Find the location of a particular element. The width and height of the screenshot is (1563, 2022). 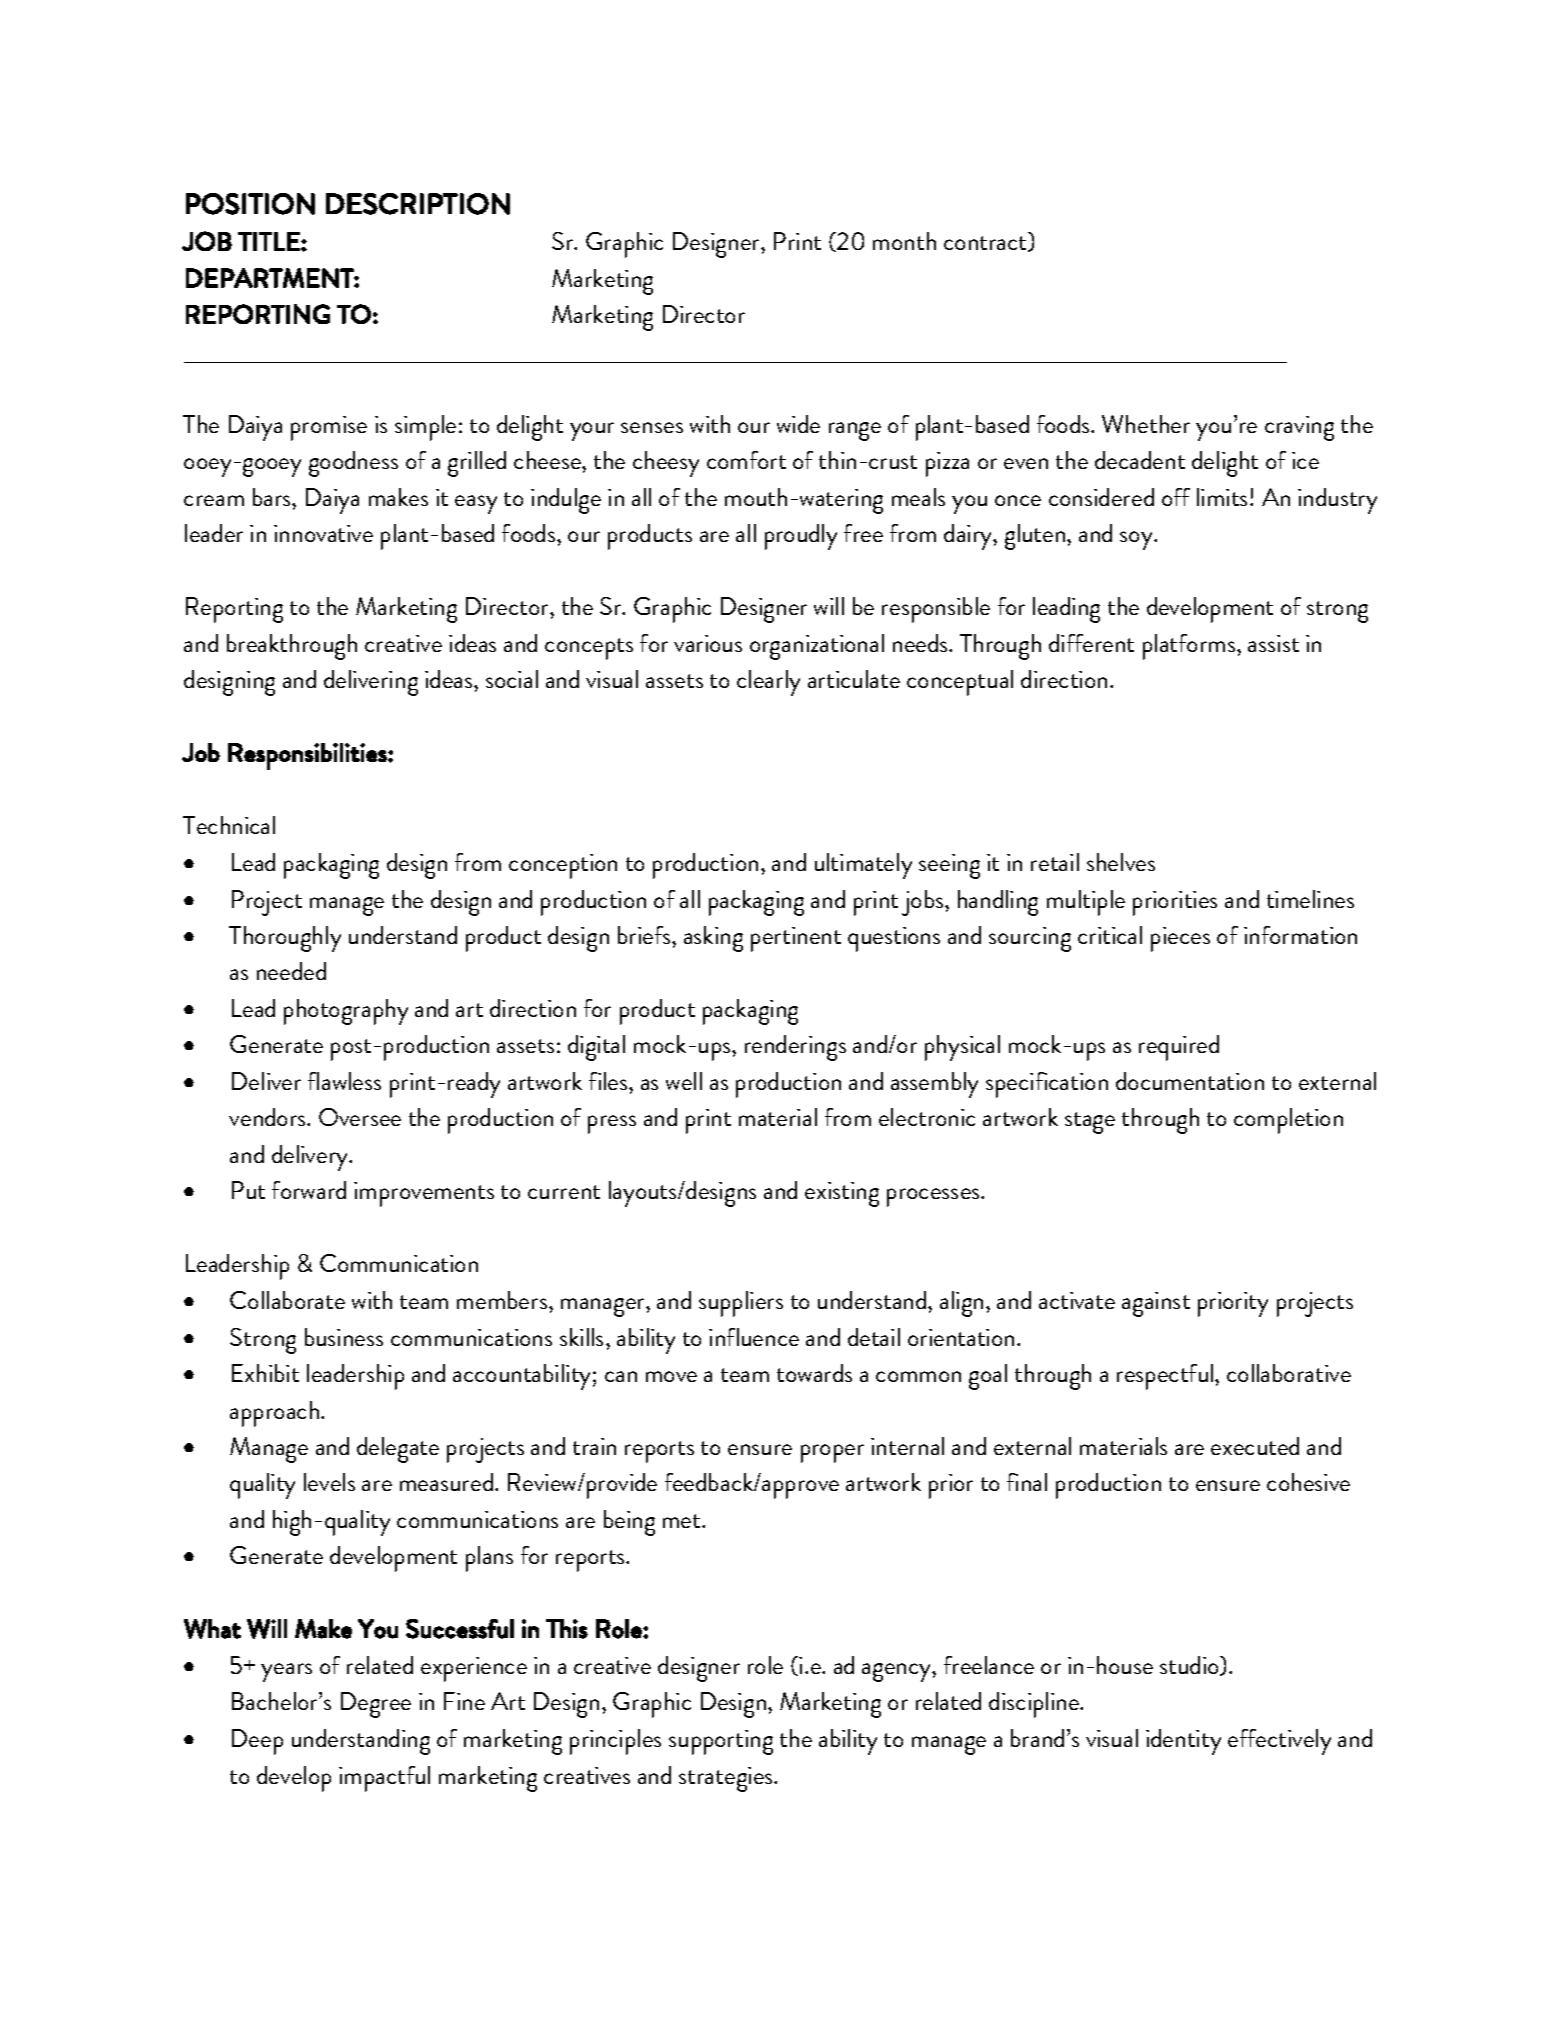

Technical is located at coordinates (229, 825).
